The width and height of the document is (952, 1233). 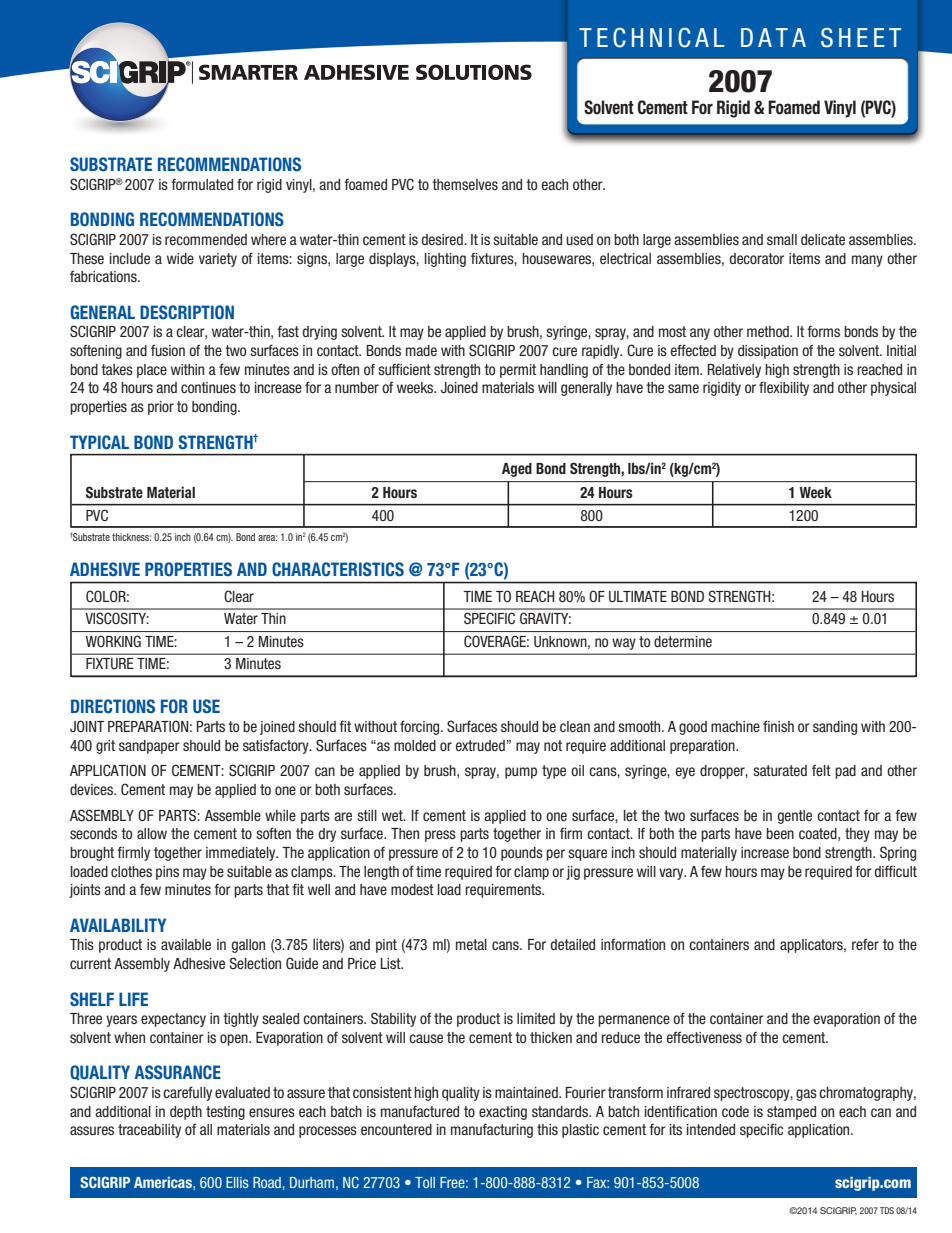 I want to click on Aged, so click(x=517, y=470).
